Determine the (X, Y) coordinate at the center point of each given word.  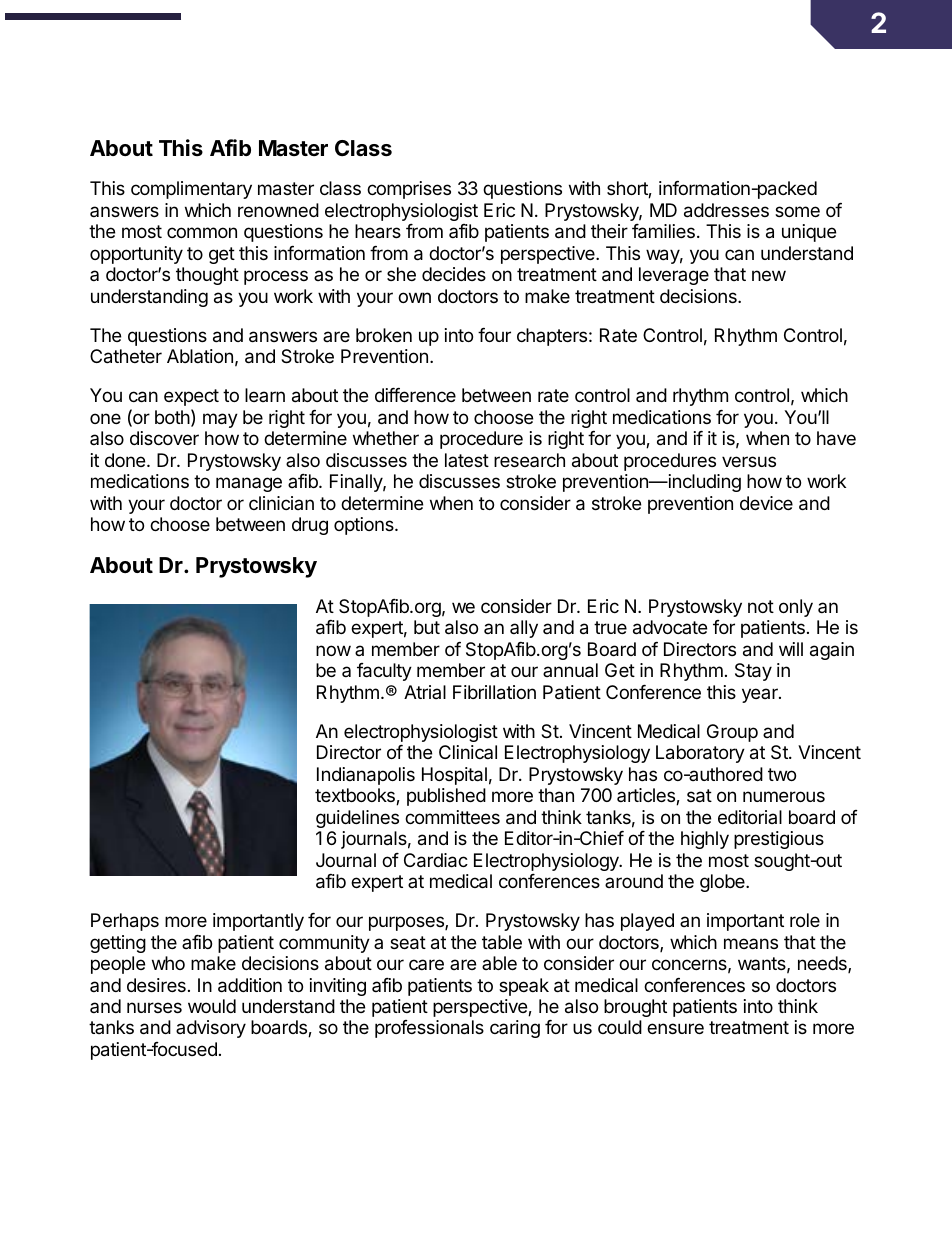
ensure (675, 1028)
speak (524, 987)
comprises (409, 190)
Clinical (468, 752)
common (202, 232)
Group (732, 733)
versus (749, 461)
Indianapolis (366, 776)
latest (467, 460)
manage (249, 484)
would (212, 1006)
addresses (726, 210)
